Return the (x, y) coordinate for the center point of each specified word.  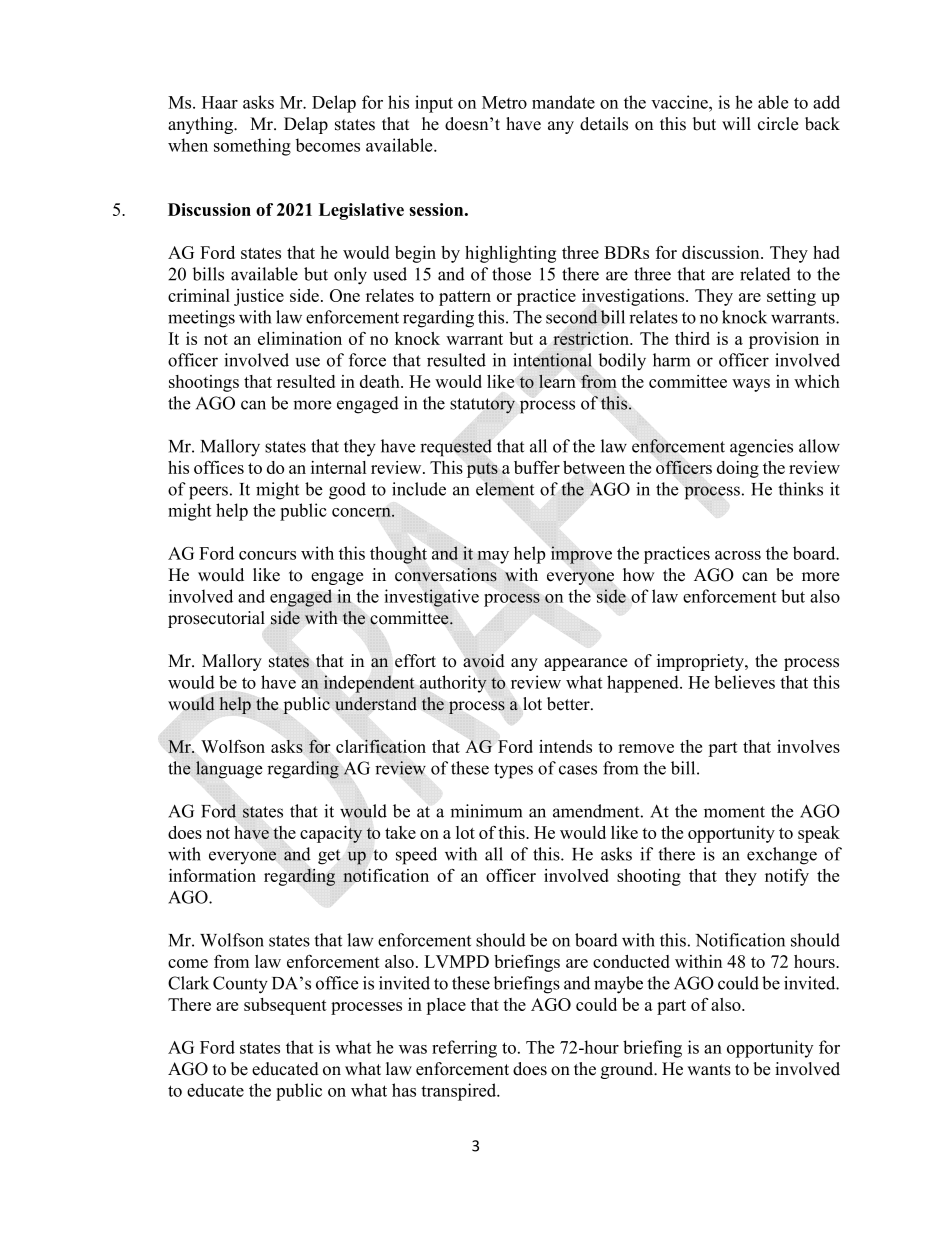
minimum (486, 811)
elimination (300, 338)
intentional (552, 360)
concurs (267, 555)
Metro (504, 102)
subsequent (285, 1006)
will (736, 123)
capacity (331, 834)
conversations (446, 575)
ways (751, 385)
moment (734, 812)
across (738, 555)
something (252, 147)
